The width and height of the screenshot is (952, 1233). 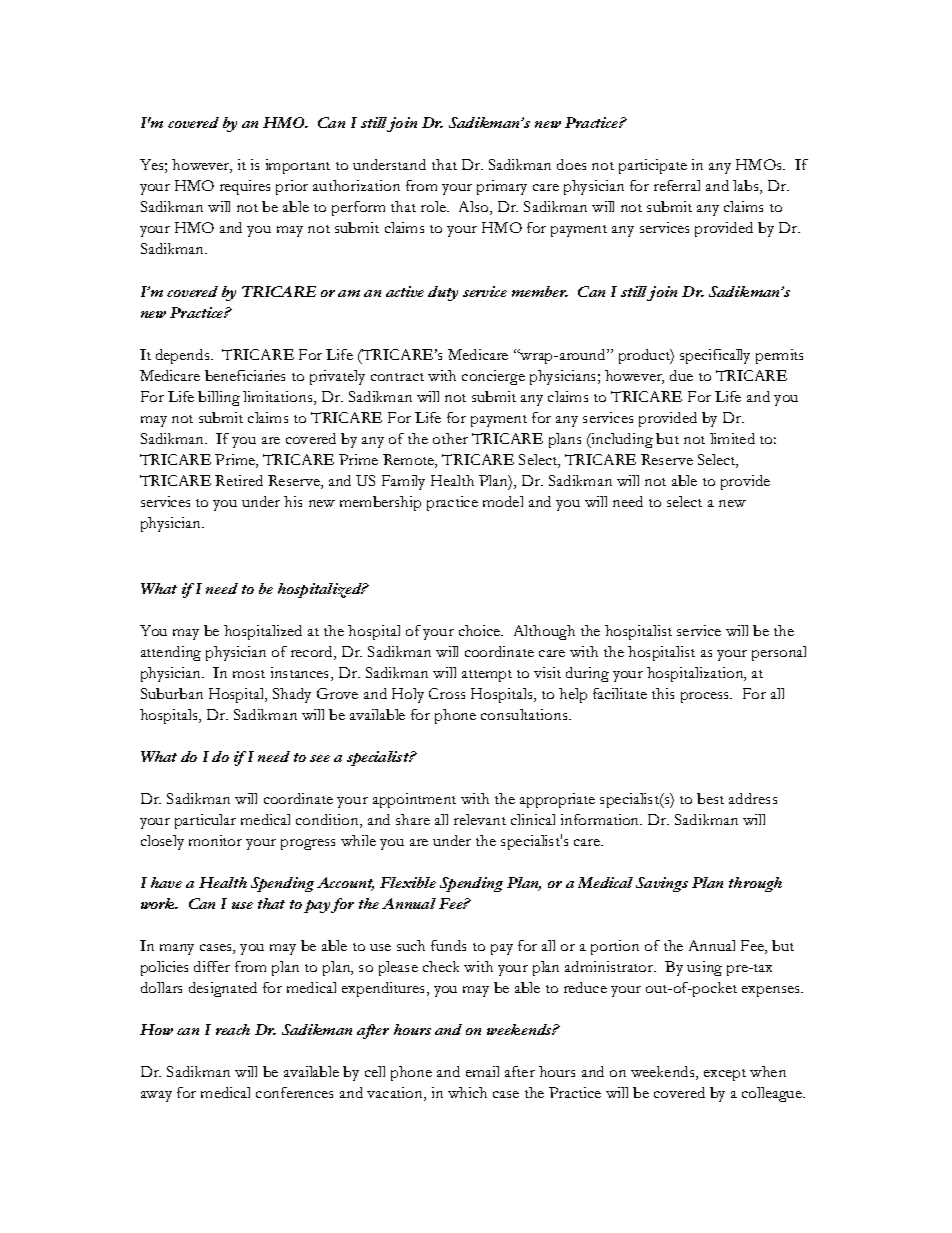 I want to click on email, so click(x=482, y=1071).
